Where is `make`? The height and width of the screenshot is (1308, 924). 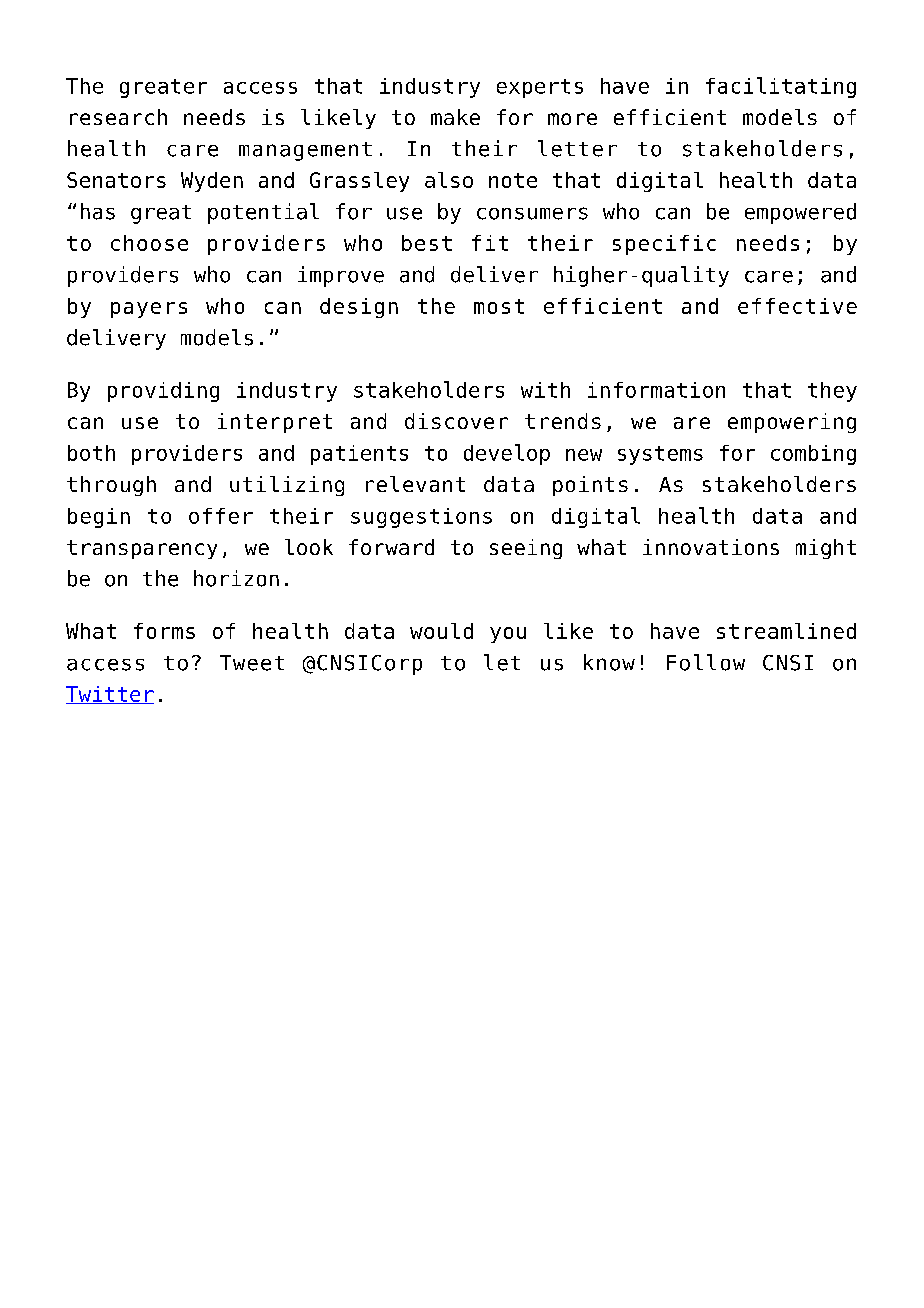 make is located at coordinates (455, 117).
